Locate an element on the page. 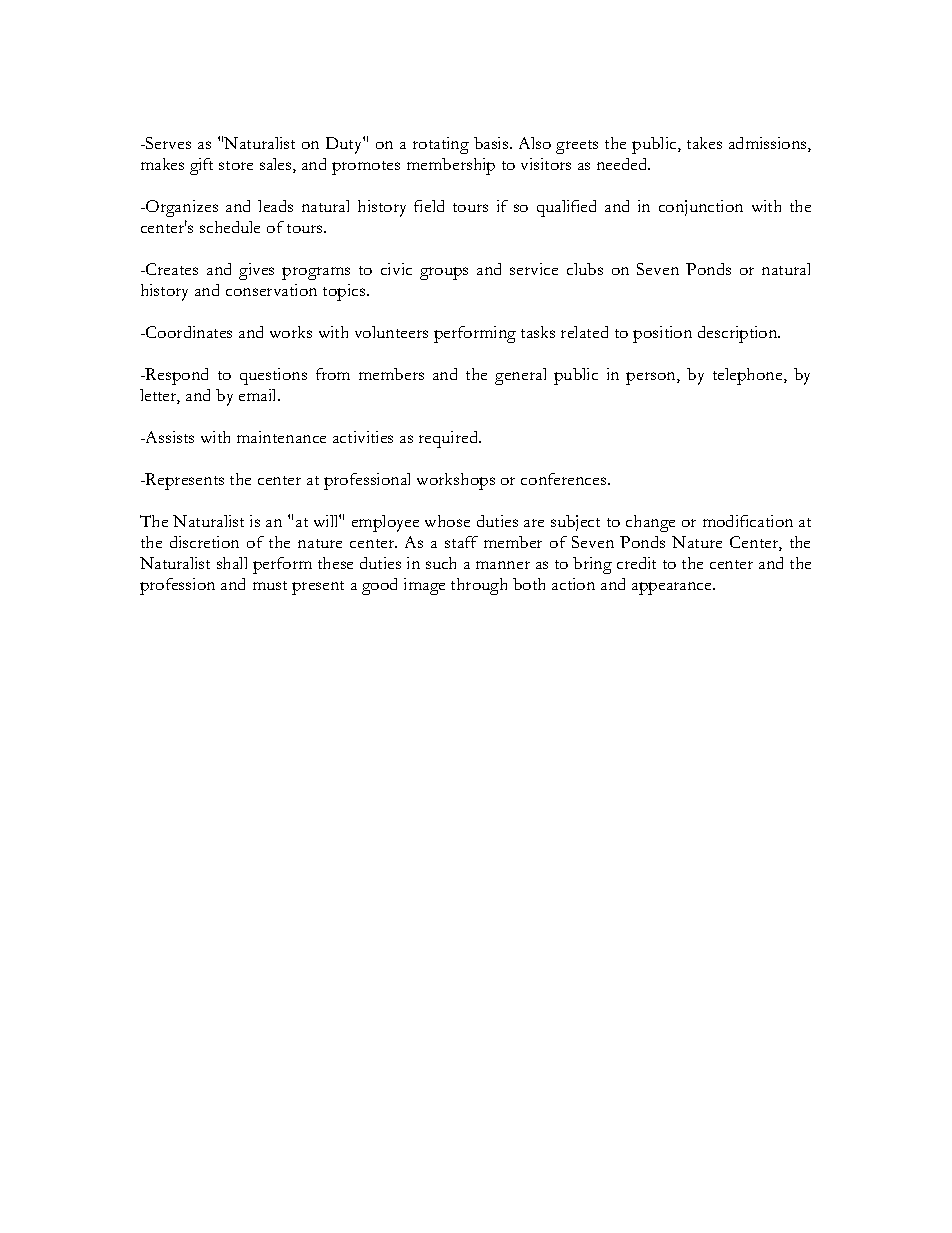  takes is located at coordinates (704, 143).
